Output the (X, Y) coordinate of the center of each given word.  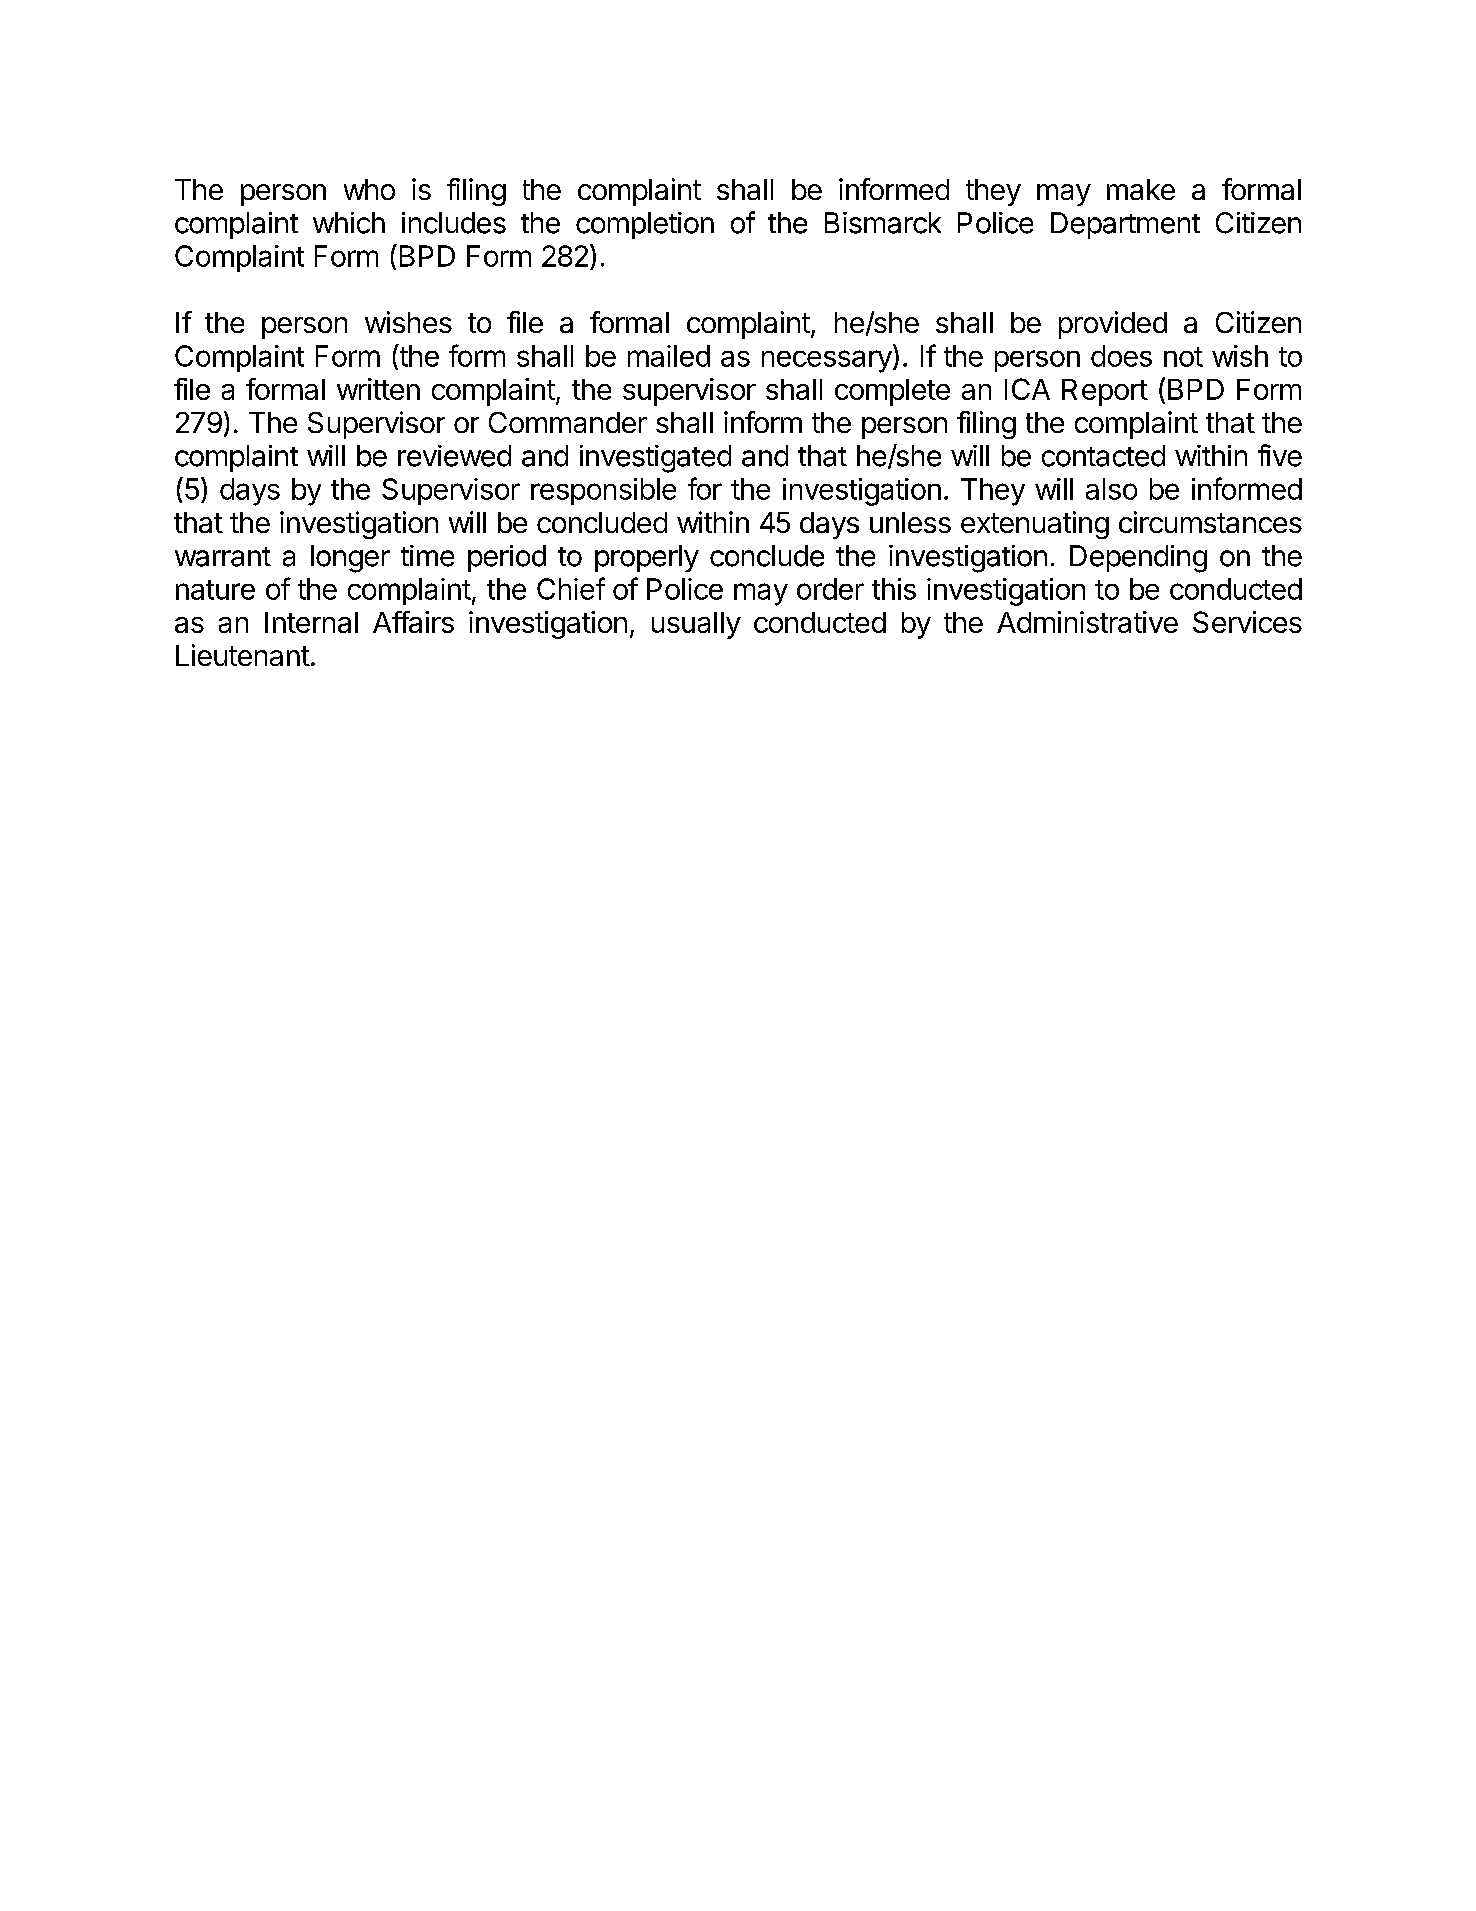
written (378, 389)
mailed (669, 356)
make (1141, 189)
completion (645, 225)
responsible (603, 491)
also (1111, 489)
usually (696, 625)
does (1121, 356)
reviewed (454, 456)
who (369, 189)
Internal (311, 622)
